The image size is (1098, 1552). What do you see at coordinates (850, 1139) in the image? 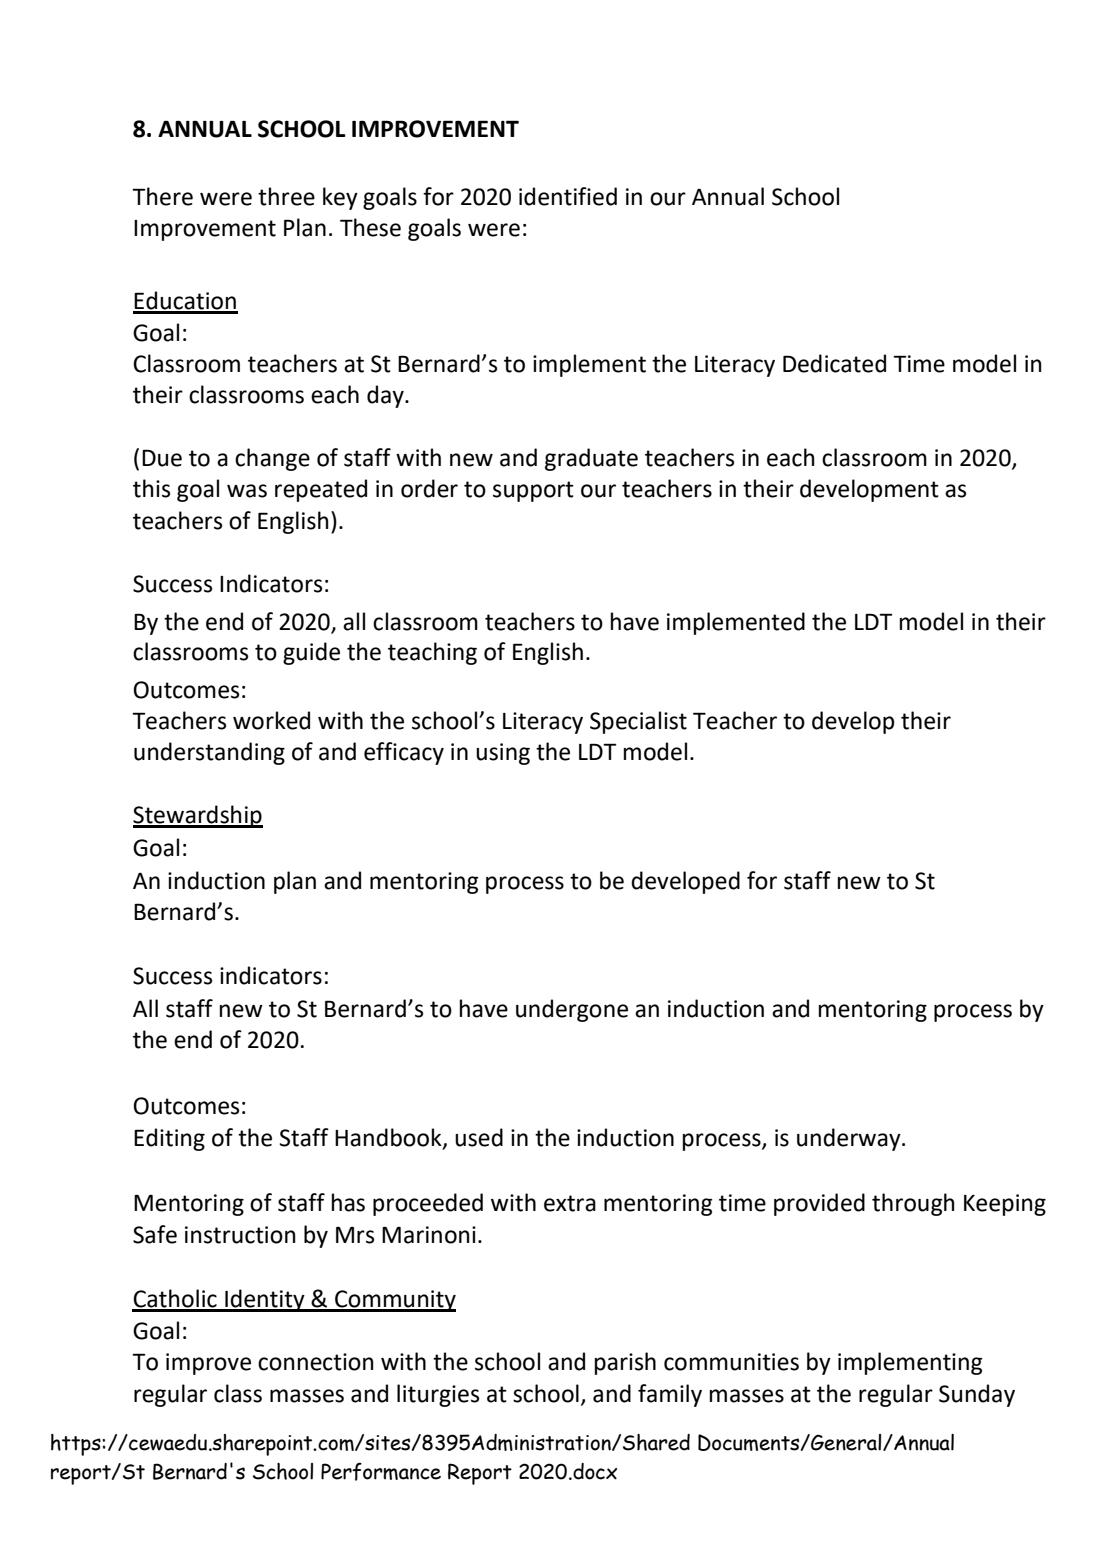
I see `underway` at bounding box center [850, 1139].
